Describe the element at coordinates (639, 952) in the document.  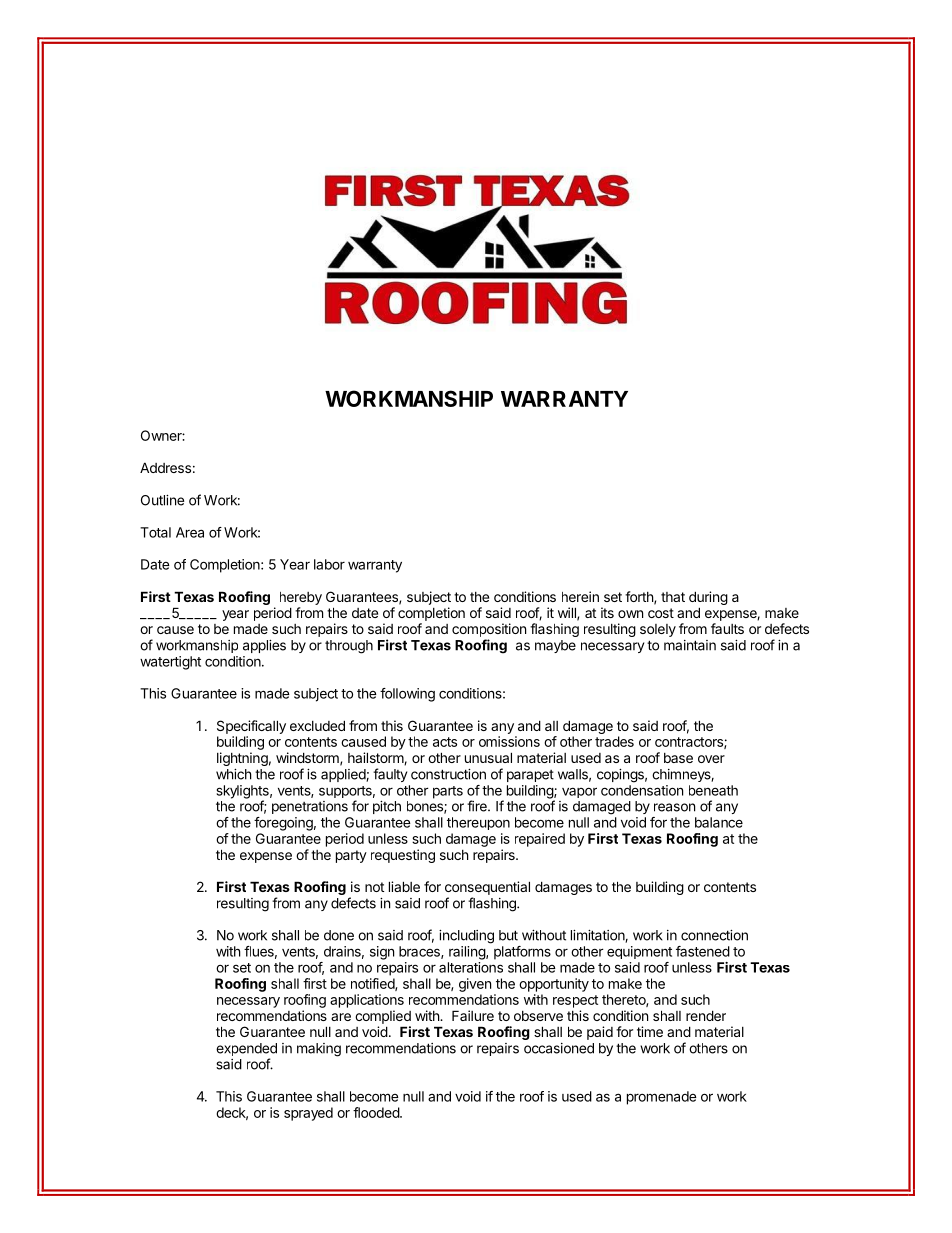
I see `equipment` at that location.
